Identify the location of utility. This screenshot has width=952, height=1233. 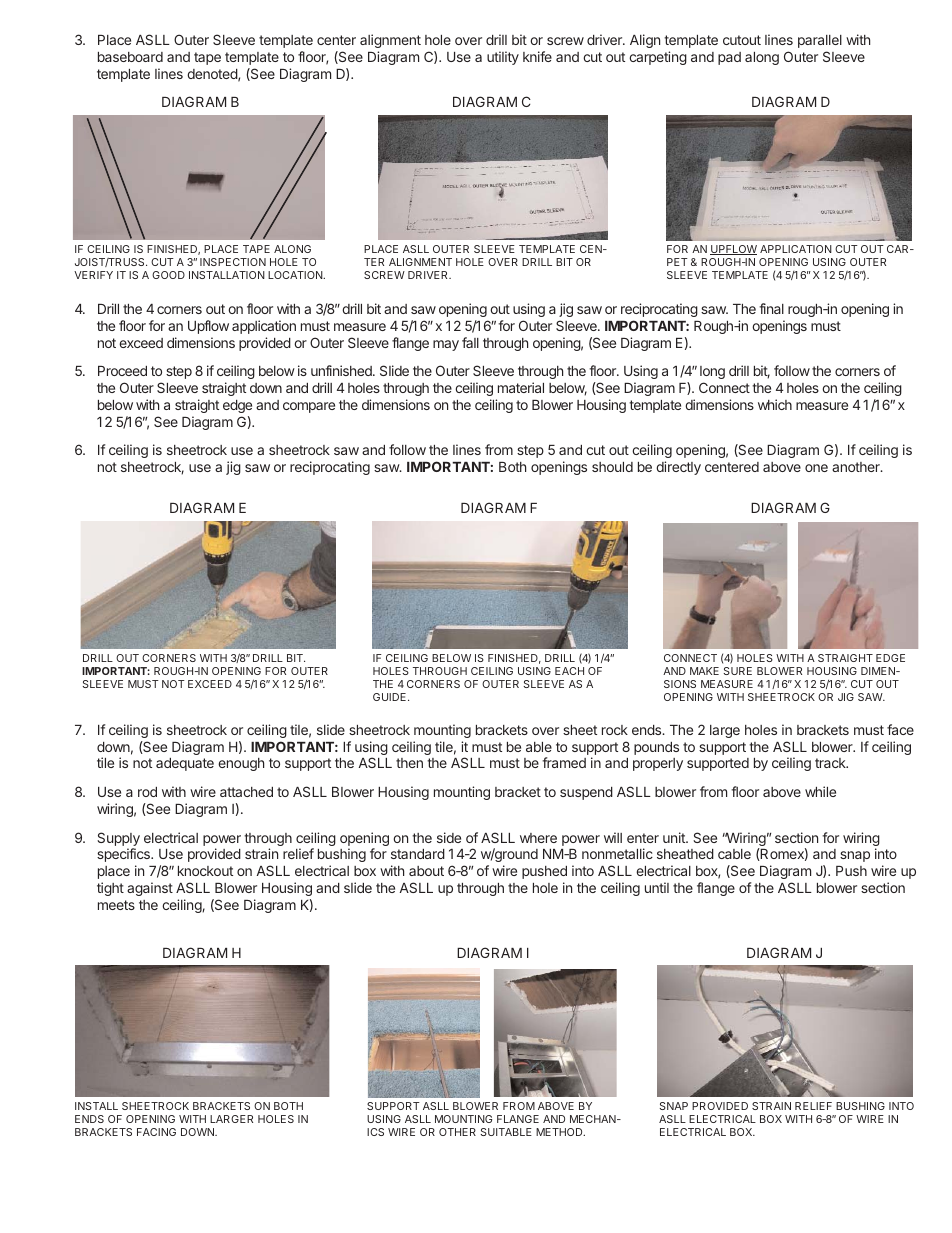
(503, 58).
